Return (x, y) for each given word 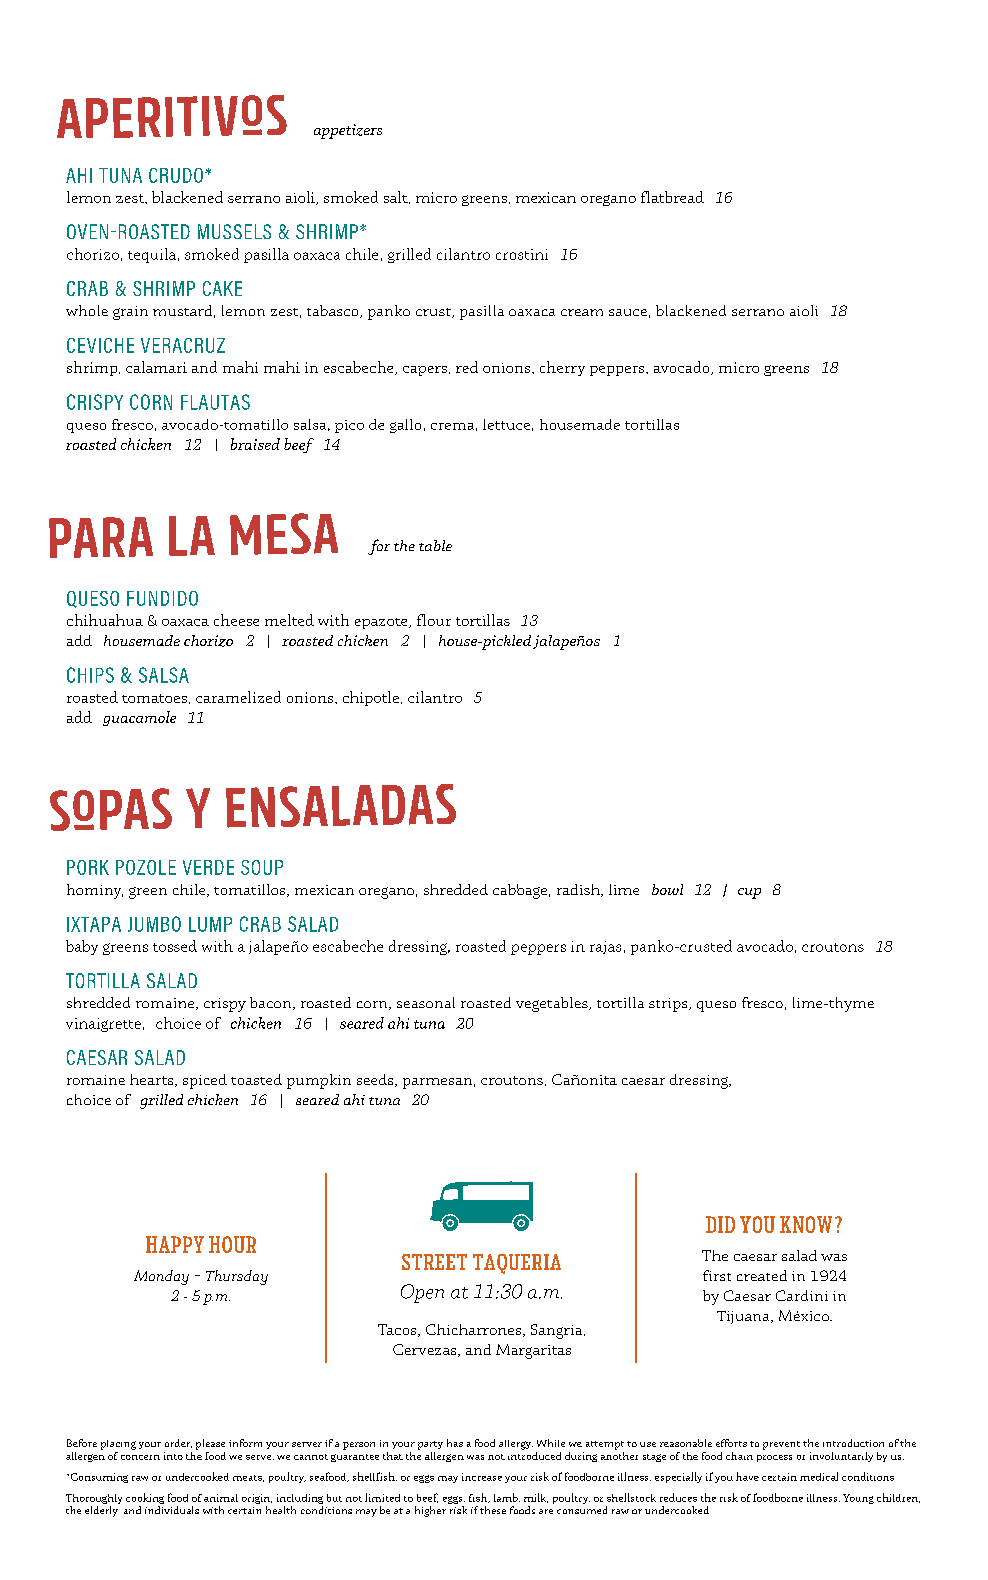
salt (397, 197)
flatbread (672, 197)
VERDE (208, 867)
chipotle (371, 698)
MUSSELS (234, 231)
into (173, 1456)
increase (482, 1477)
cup (749, 893)
